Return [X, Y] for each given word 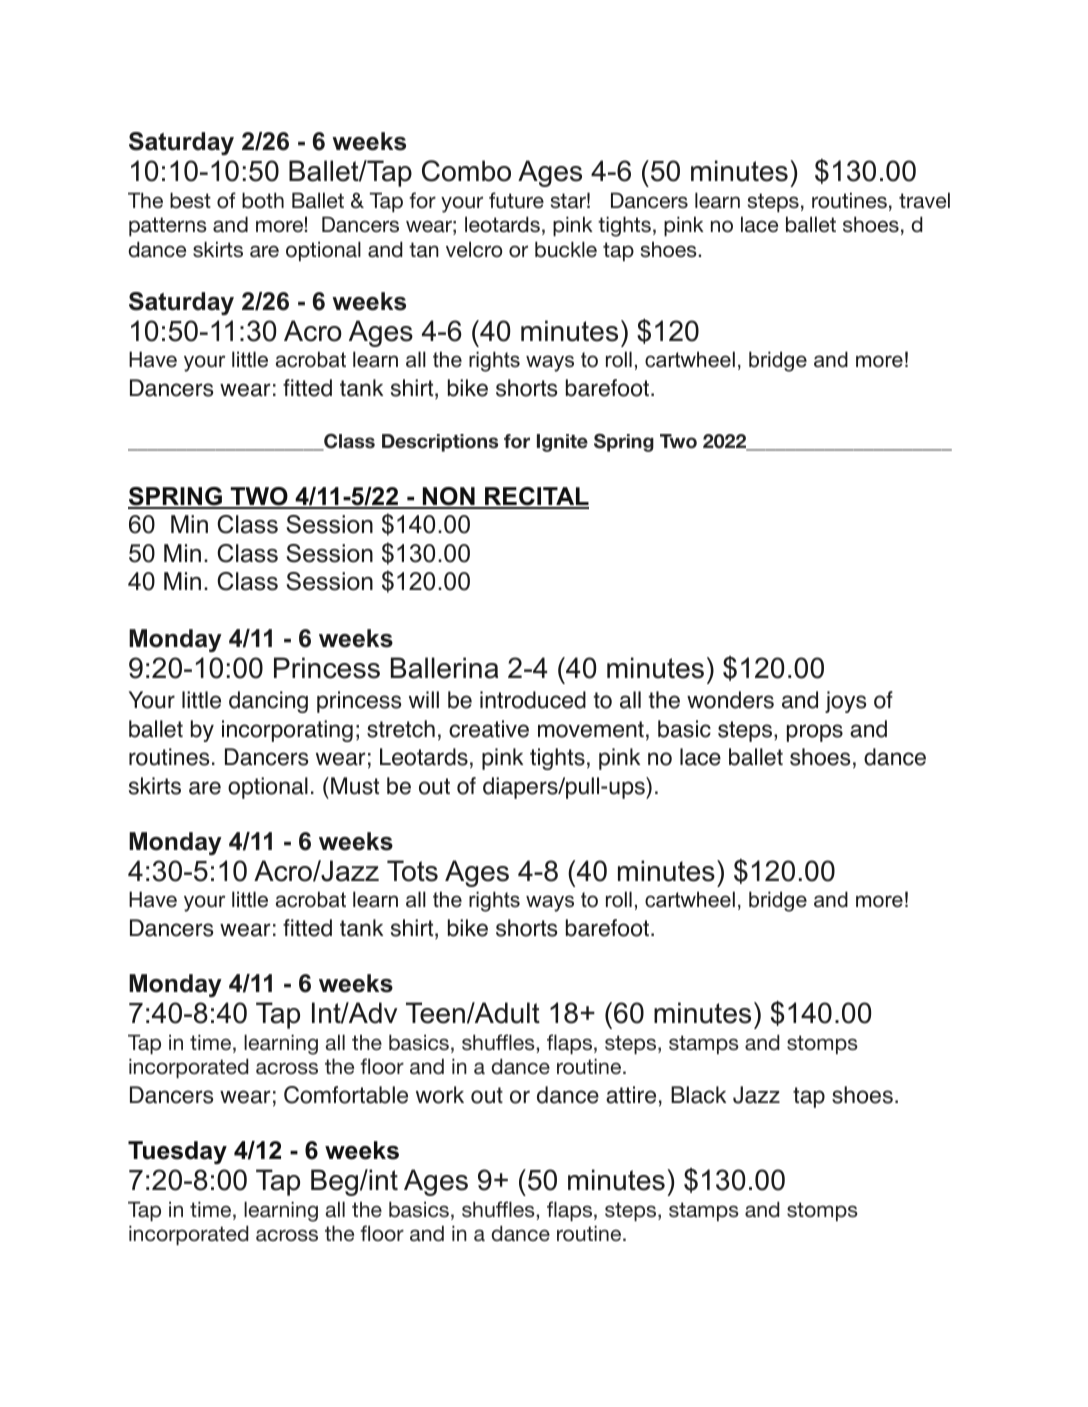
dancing [268, 702]
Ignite [562, 443]
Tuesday [177, 1153]
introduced [533, 700]
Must [355, 786]
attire [631, 1095]
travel [924, 200]
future [516, 200]
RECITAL [536, 497]
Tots [412, 871]
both [263, 200]
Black [698, 1095]
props [815, 733]
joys [845, 702]
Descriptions [440, 443]
